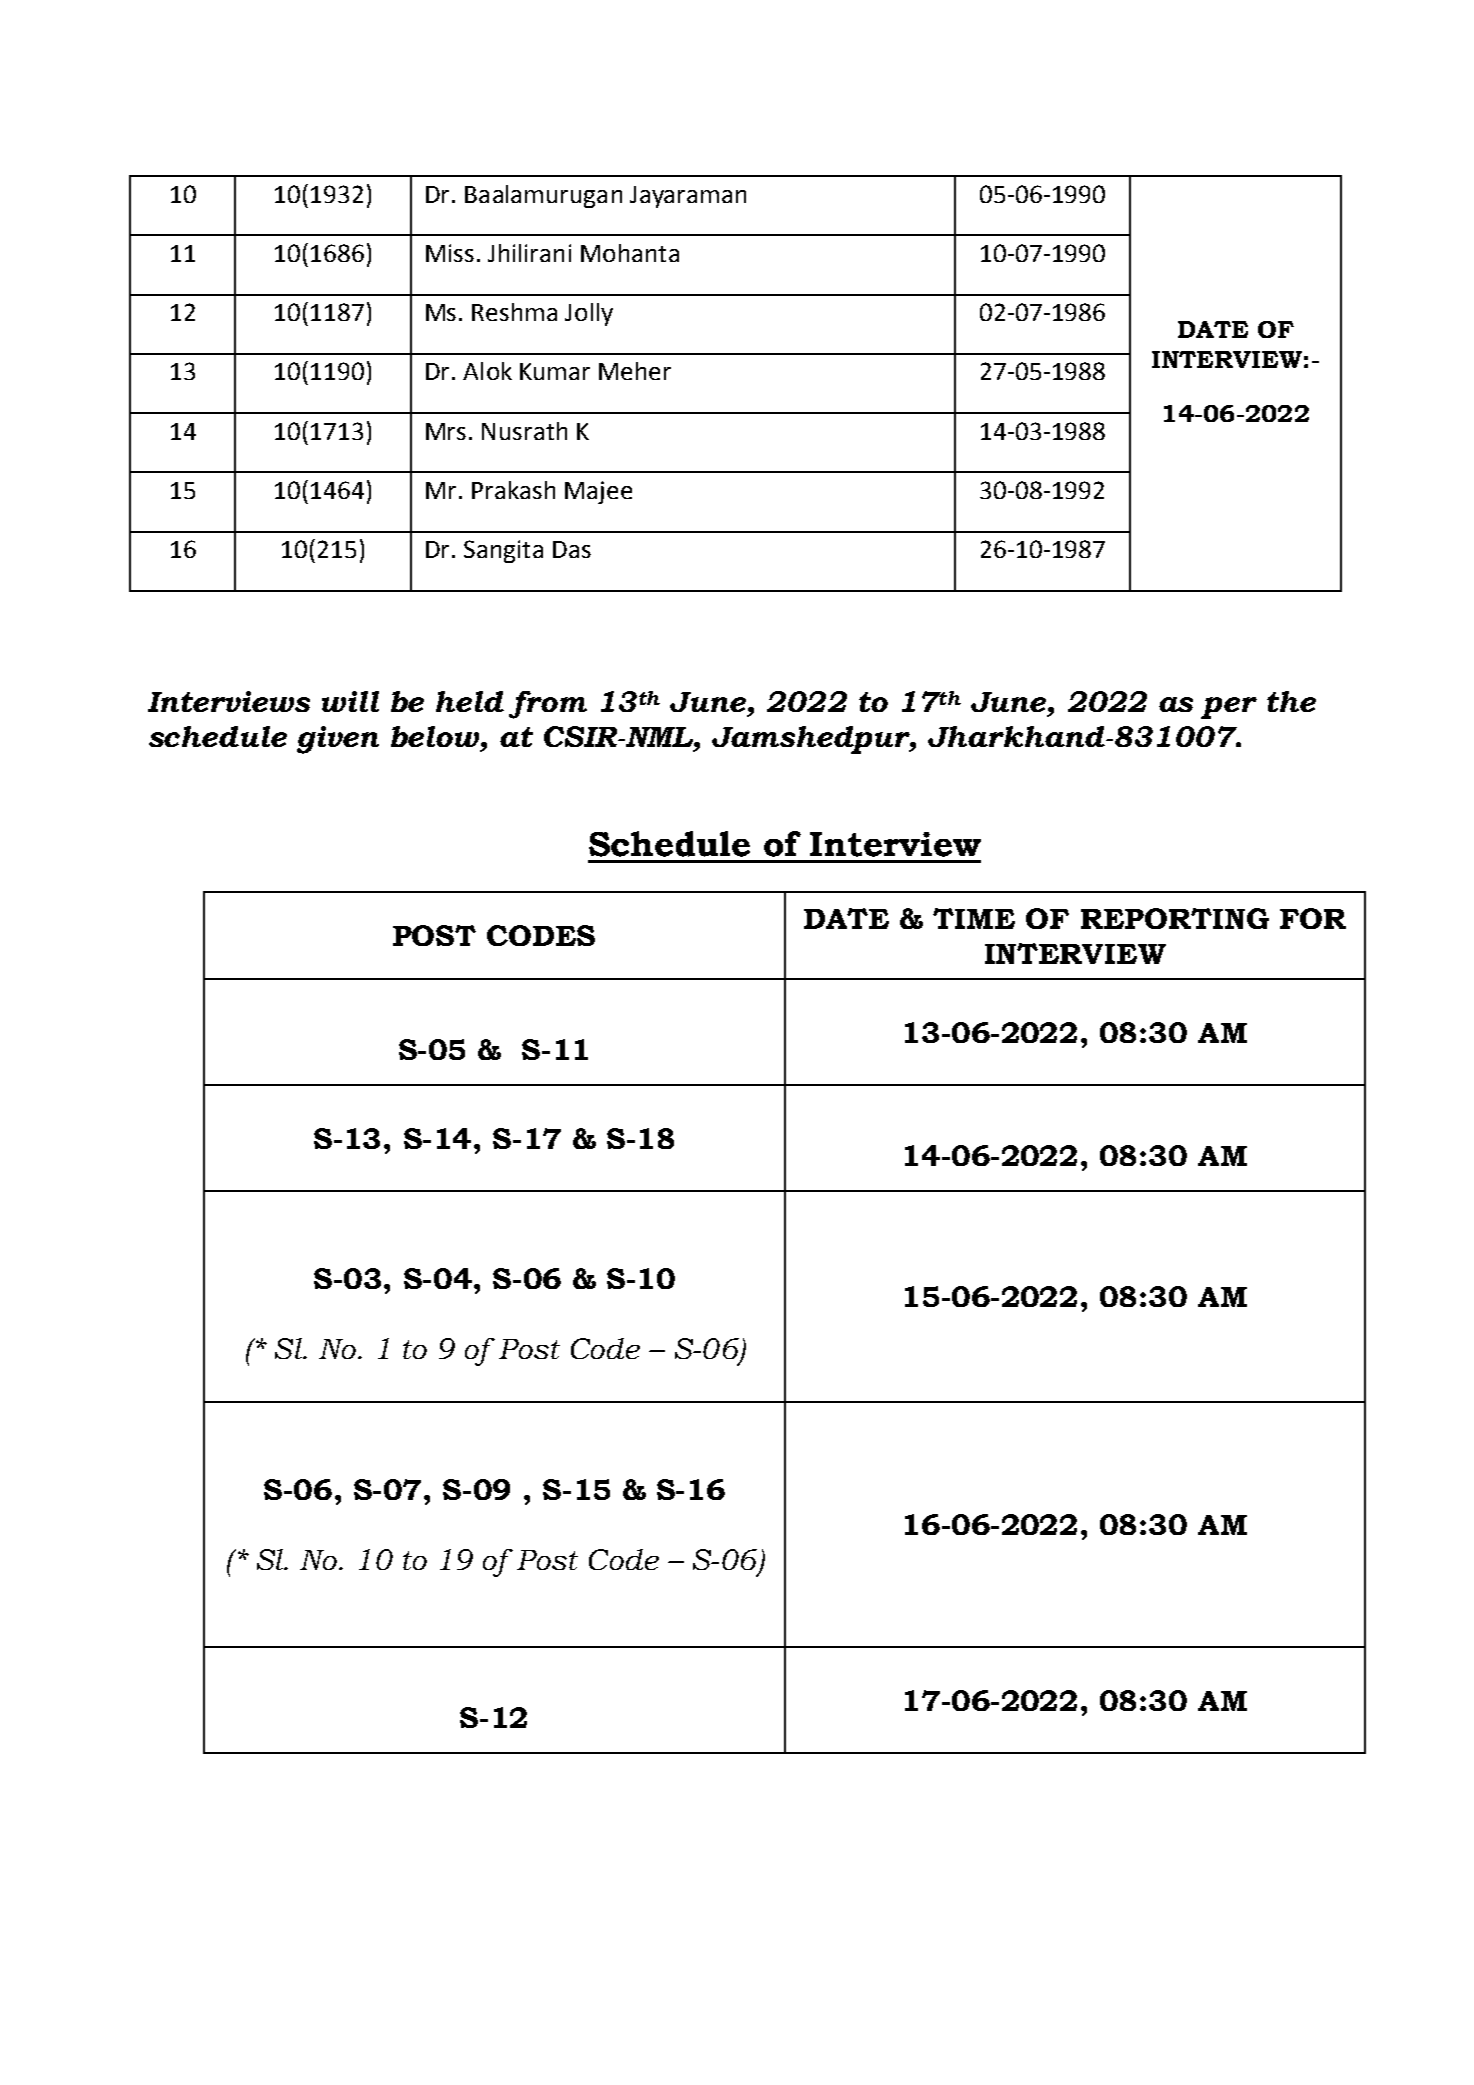 This screenshot has height=2085, width=1474. What do you see at coordinates (548, 705) in the screenshot?
I see `from` at bounding box center [548, 705].
